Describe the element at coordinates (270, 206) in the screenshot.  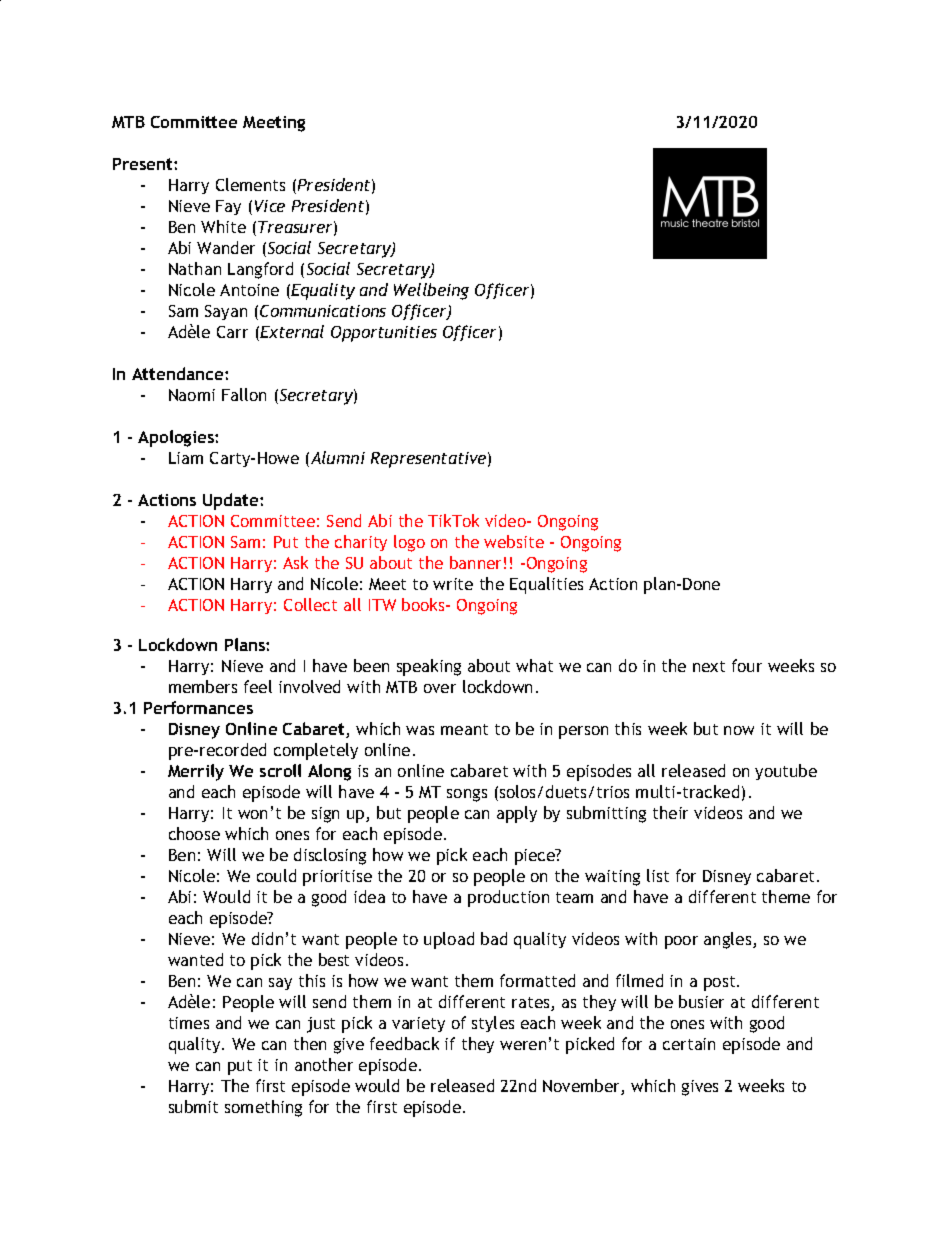
I see `Vice` at that location.
